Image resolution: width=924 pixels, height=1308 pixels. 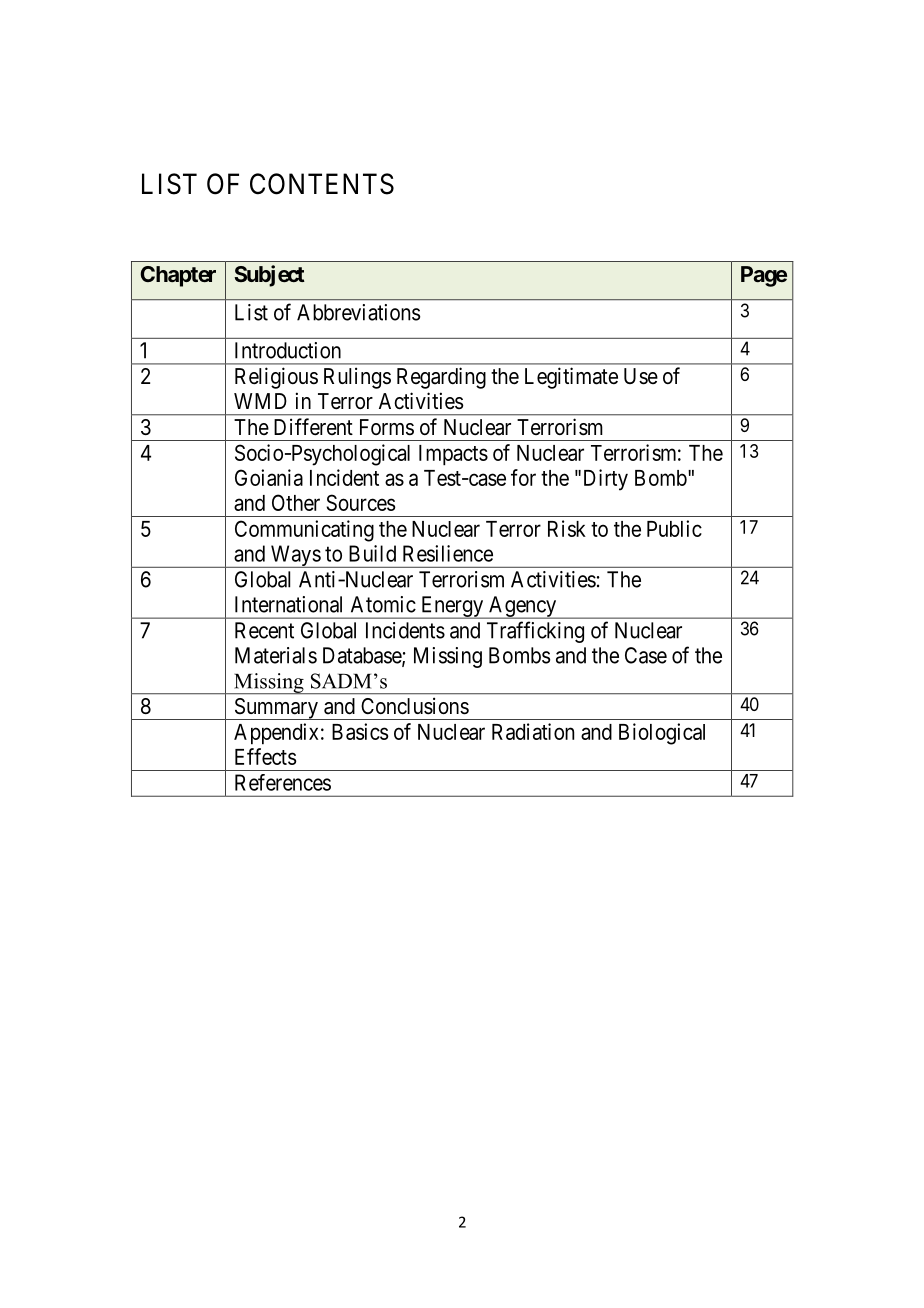 What do you see at coordinates (571, 378) in the screenshot?
I see `Legitimate` at bounding box center [571, 378].
